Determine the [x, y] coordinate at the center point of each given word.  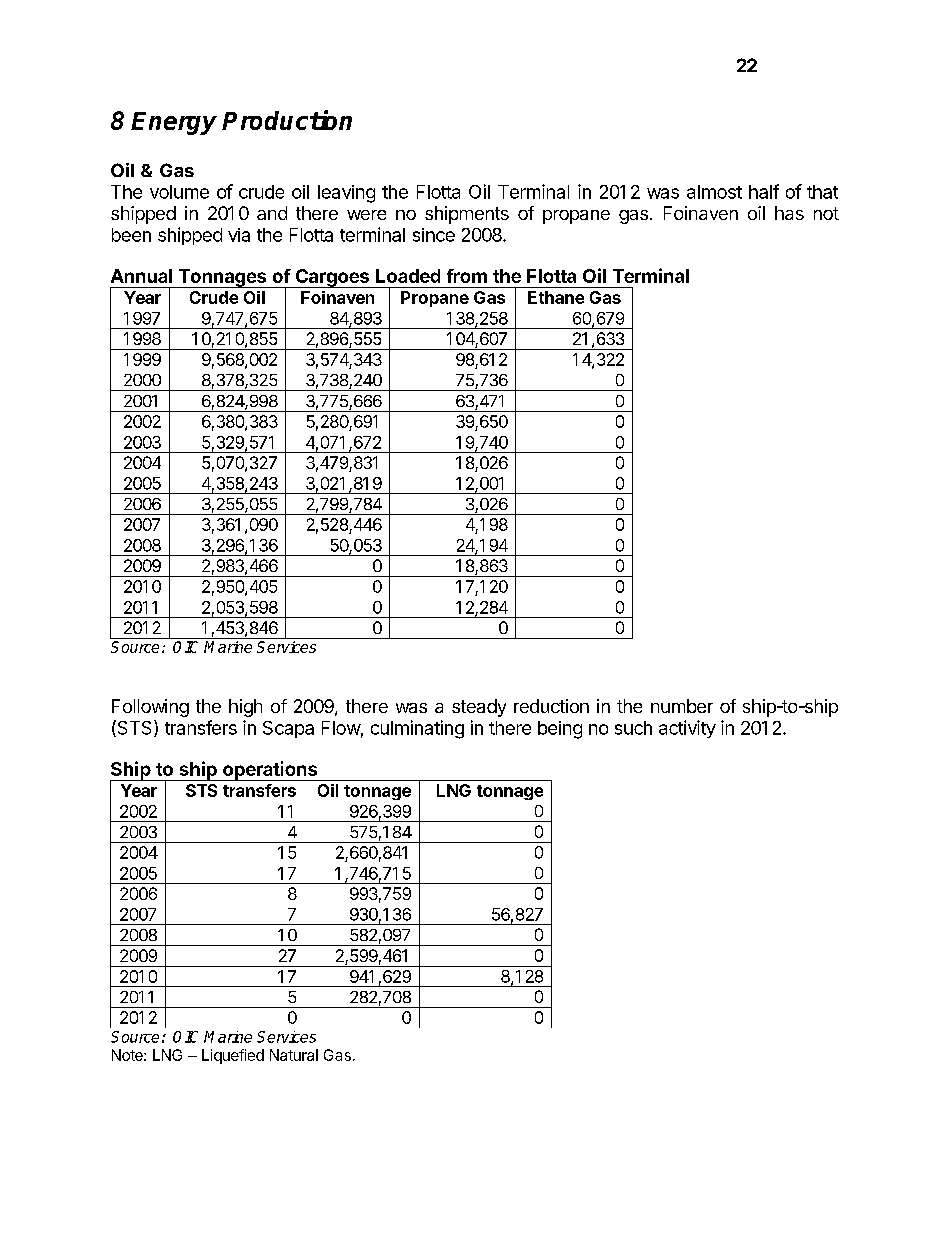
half [764, 191]
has [789, 213]
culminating [417, 729]
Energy [174, 123]
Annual [141, 276]
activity [687, 729]
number [682, 706]
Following [150, 708]
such [633, 728]
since [434, 235]
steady [479, 708]
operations [270, 771]
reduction [551, 706]
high [245, 708]
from [467, 276]
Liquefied [233, 1056]
